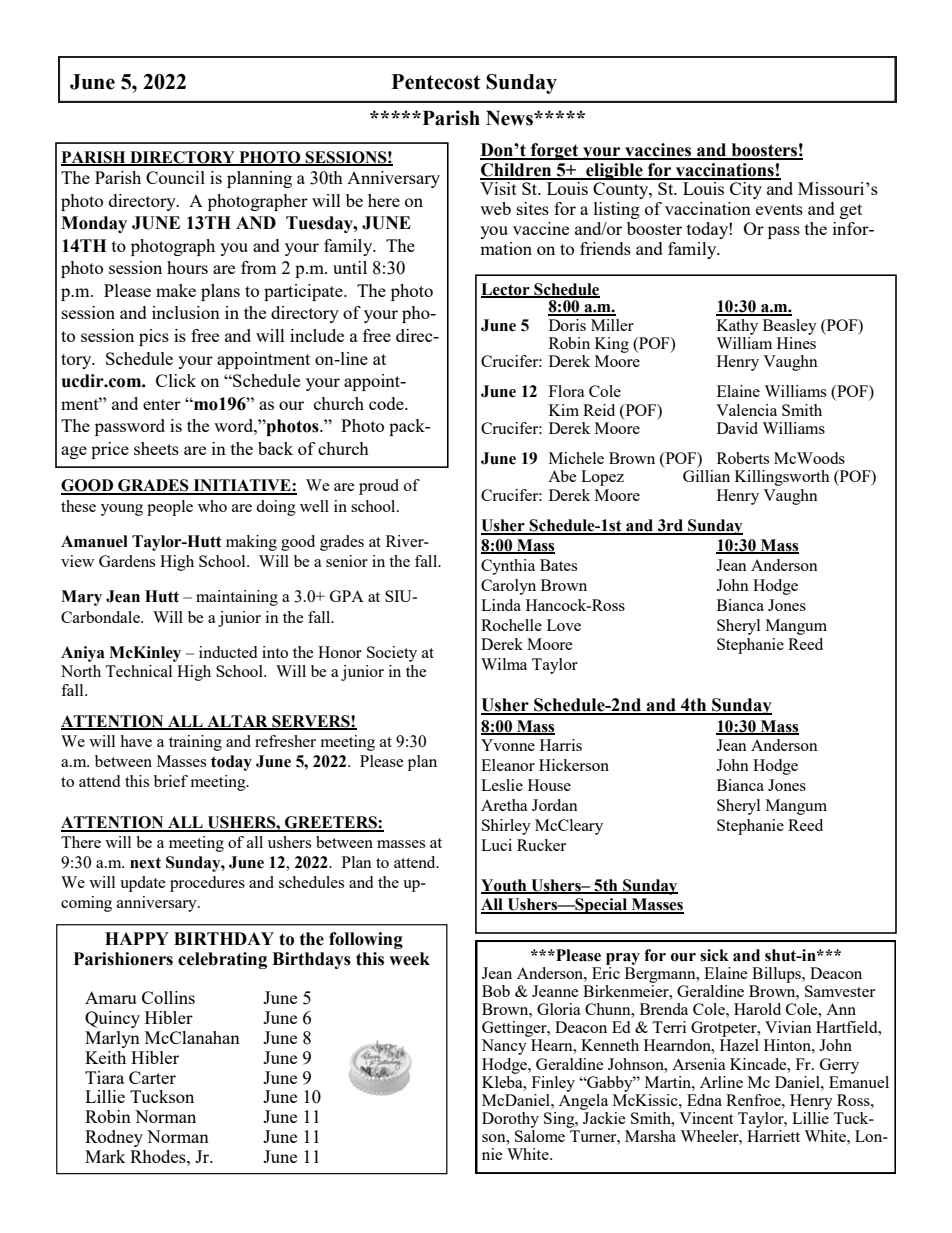 Image resolution: width=952 pixels, height=1233 pixels. I want to click on Click, so click(176, 380).
